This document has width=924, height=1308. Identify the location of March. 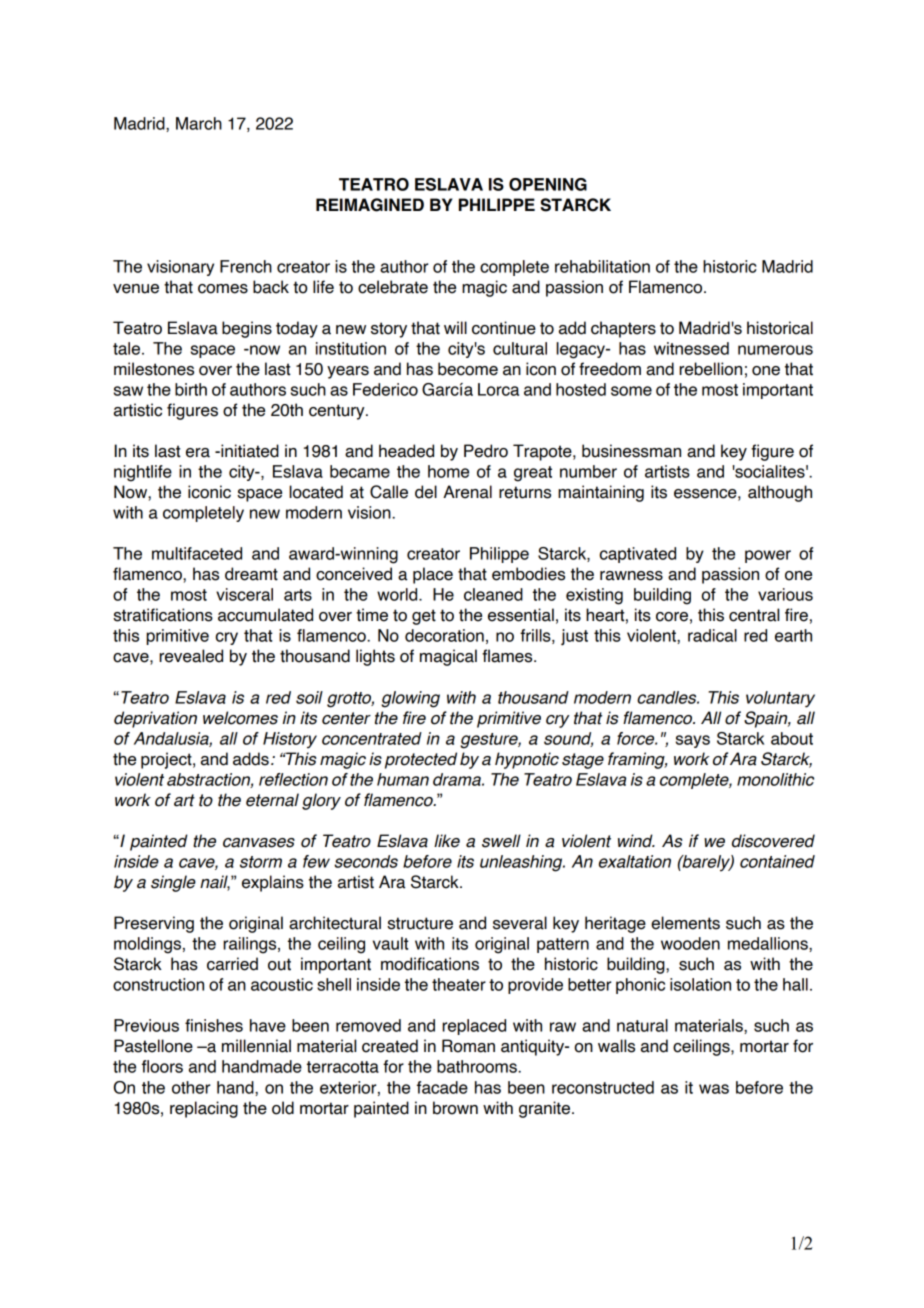
(199, 123).
